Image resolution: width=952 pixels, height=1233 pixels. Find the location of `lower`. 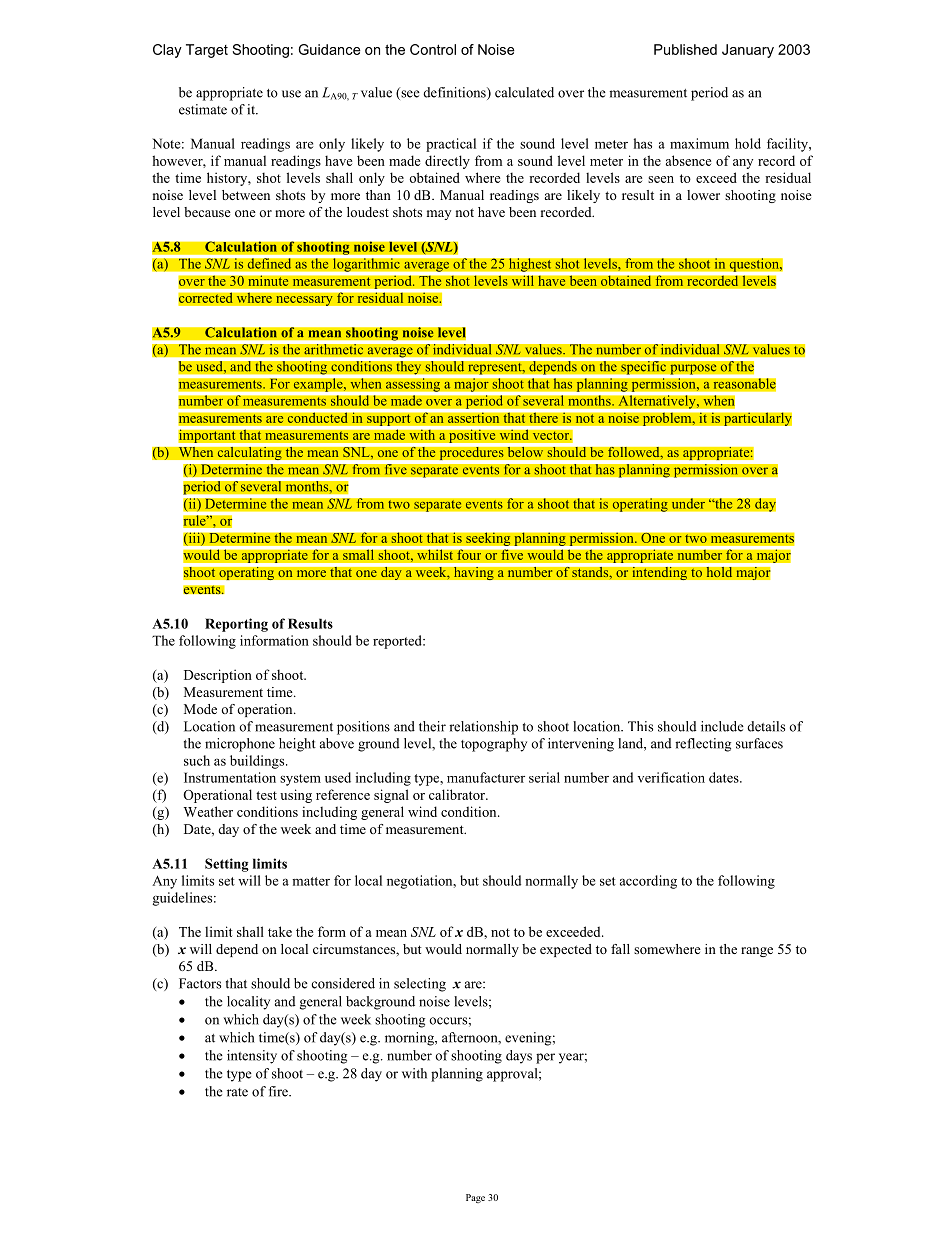

lower is located at coordinates (703, 195).
